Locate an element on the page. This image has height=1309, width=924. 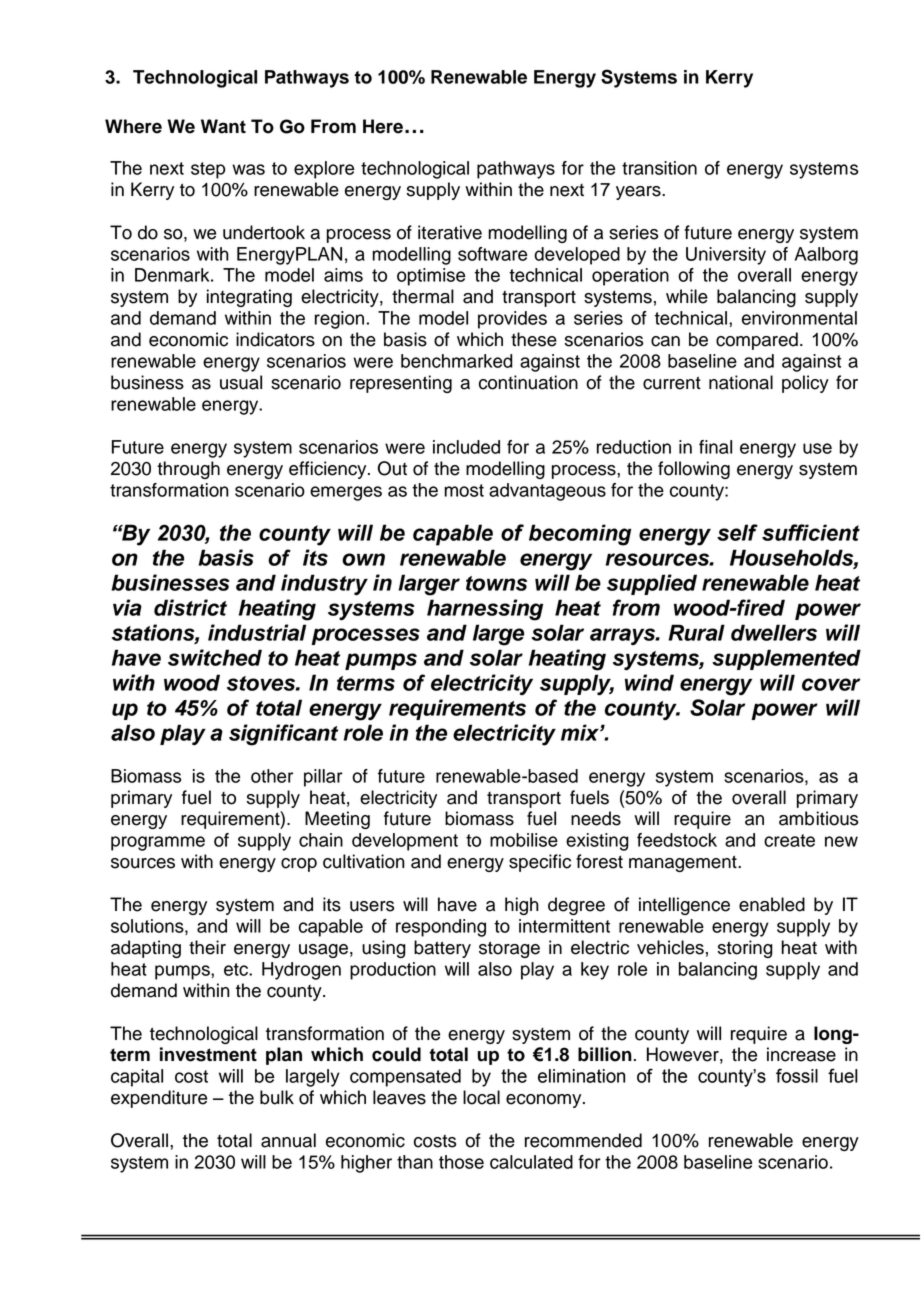
local is located at coordinates (481, 1097).
